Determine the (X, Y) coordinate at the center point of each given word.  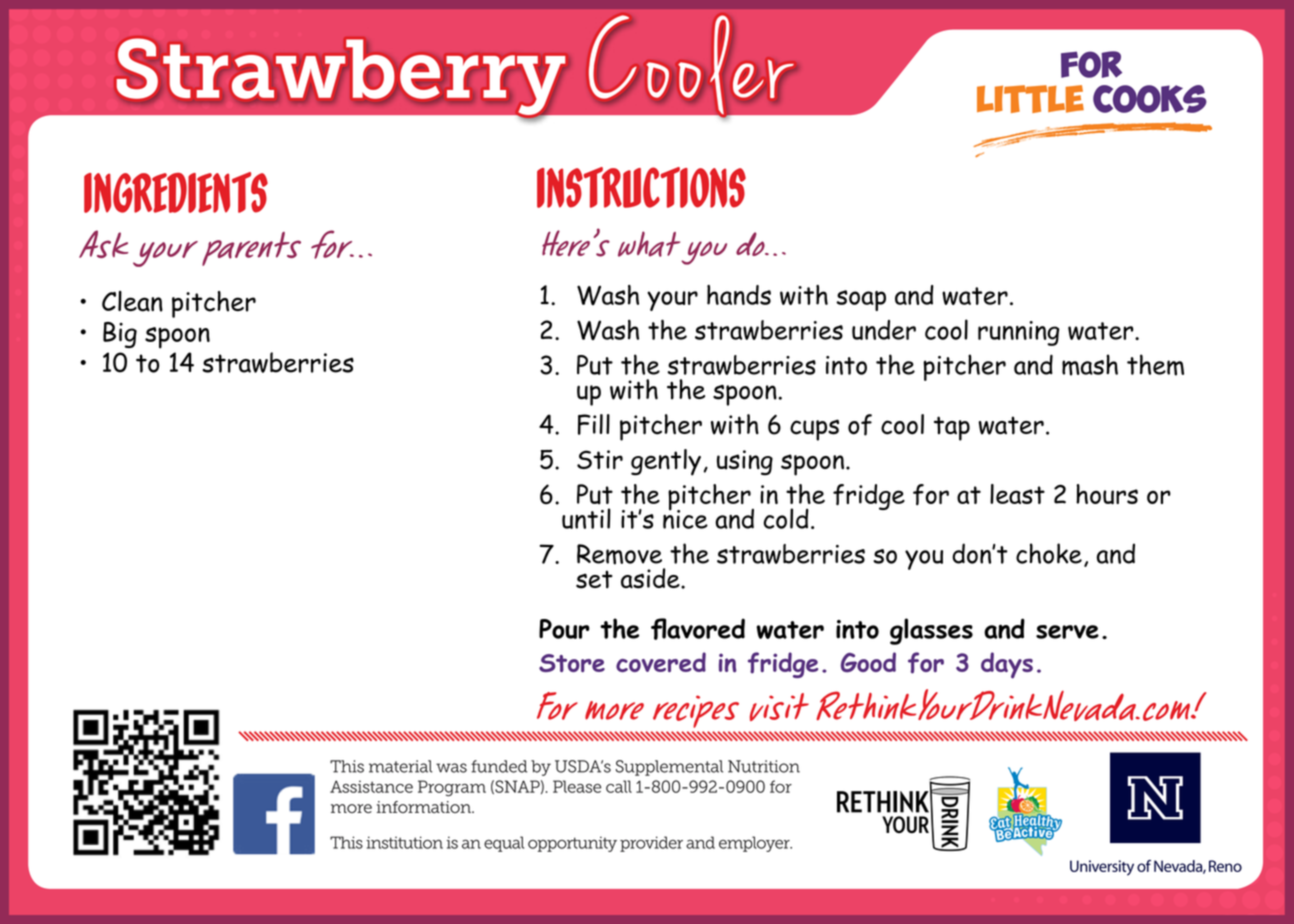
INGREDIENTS (176, 192)
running (1019, 333)
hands (739, 295)
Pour (564, 629)
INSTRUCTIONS (641, 187)
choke (1049, 553)
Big (120, 335)
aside (651, 578)
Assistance (371, 786)
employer (755, 844)
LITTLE (1030, 99)
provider (651, 844)
